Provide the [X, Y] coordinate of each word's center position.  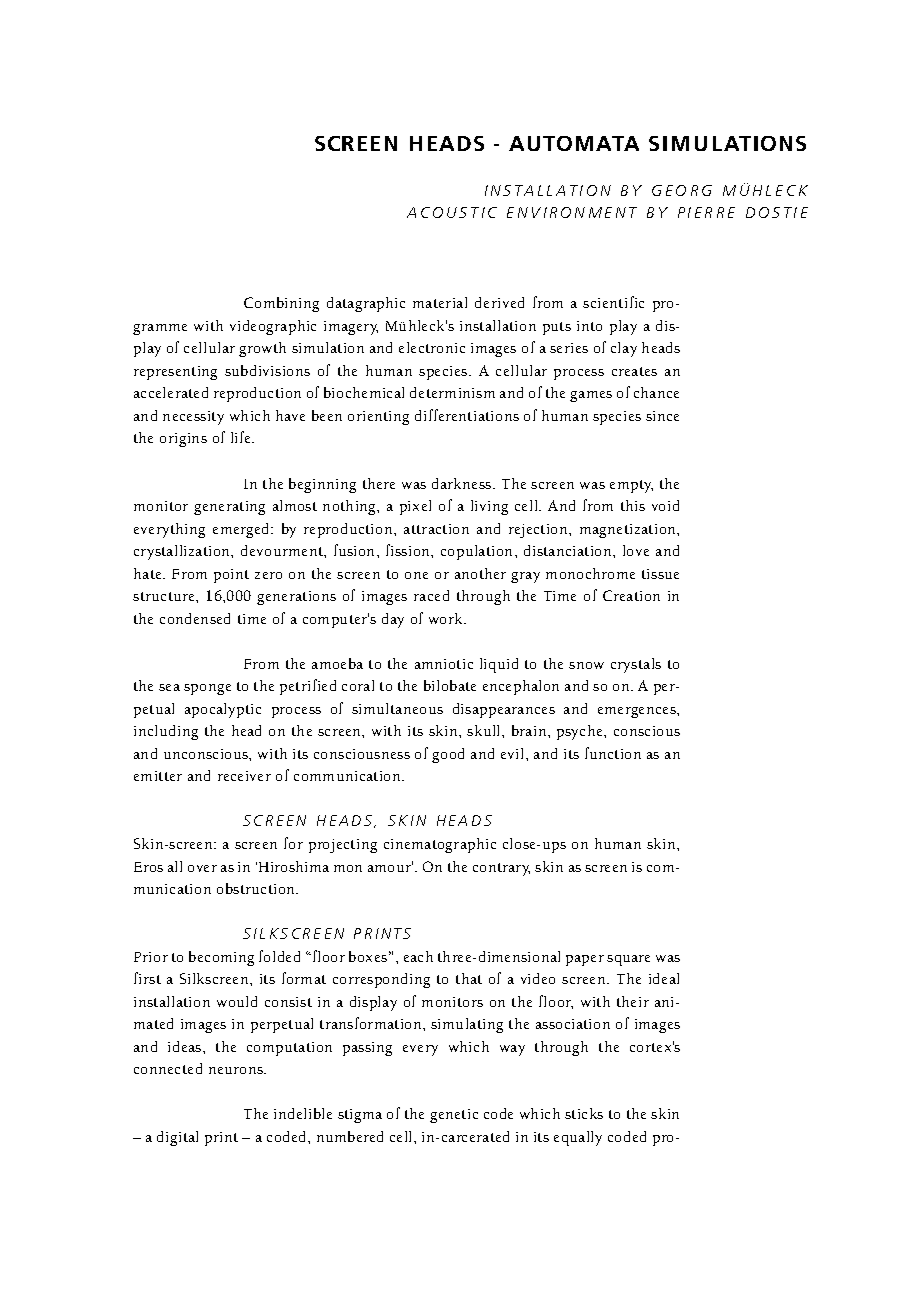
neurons [237, 1070]
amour [390, 867]
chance [656, 392]
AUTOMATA [574, 143]
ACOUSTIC [452, 212]
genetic [454, 1116]
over [202, 868]
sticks [584, 1113]
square [628, 960]
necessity [193, 418]
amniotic [444, 664]
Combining [281, 304]
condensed [195, 618]
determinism [452, 392]
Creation [631, 595]
